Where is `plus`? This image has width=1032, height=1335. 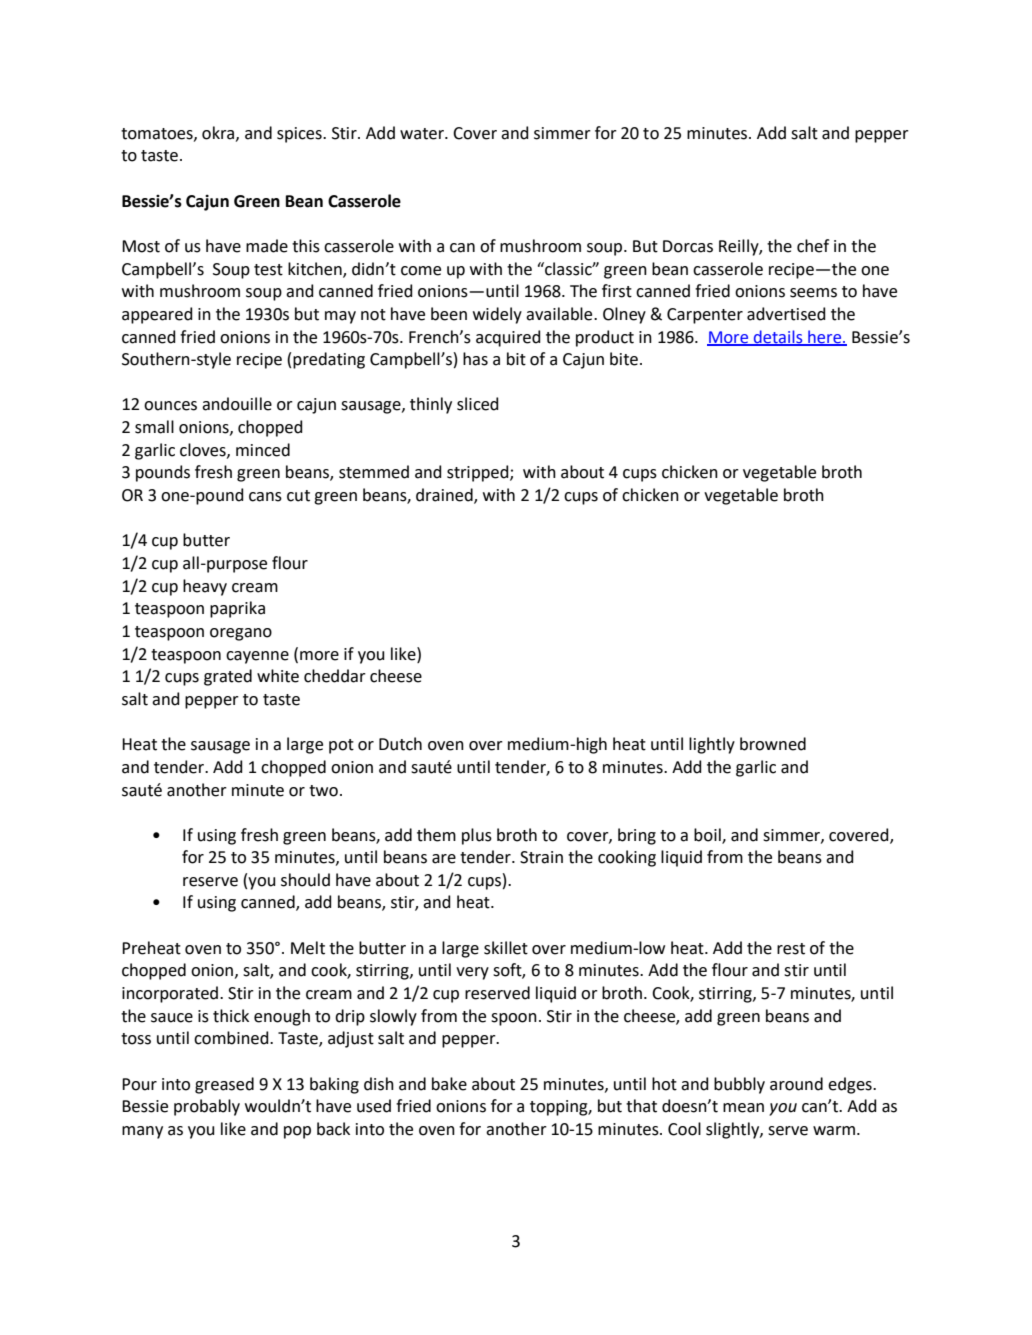
plus is located at coordinates (477, 836).
